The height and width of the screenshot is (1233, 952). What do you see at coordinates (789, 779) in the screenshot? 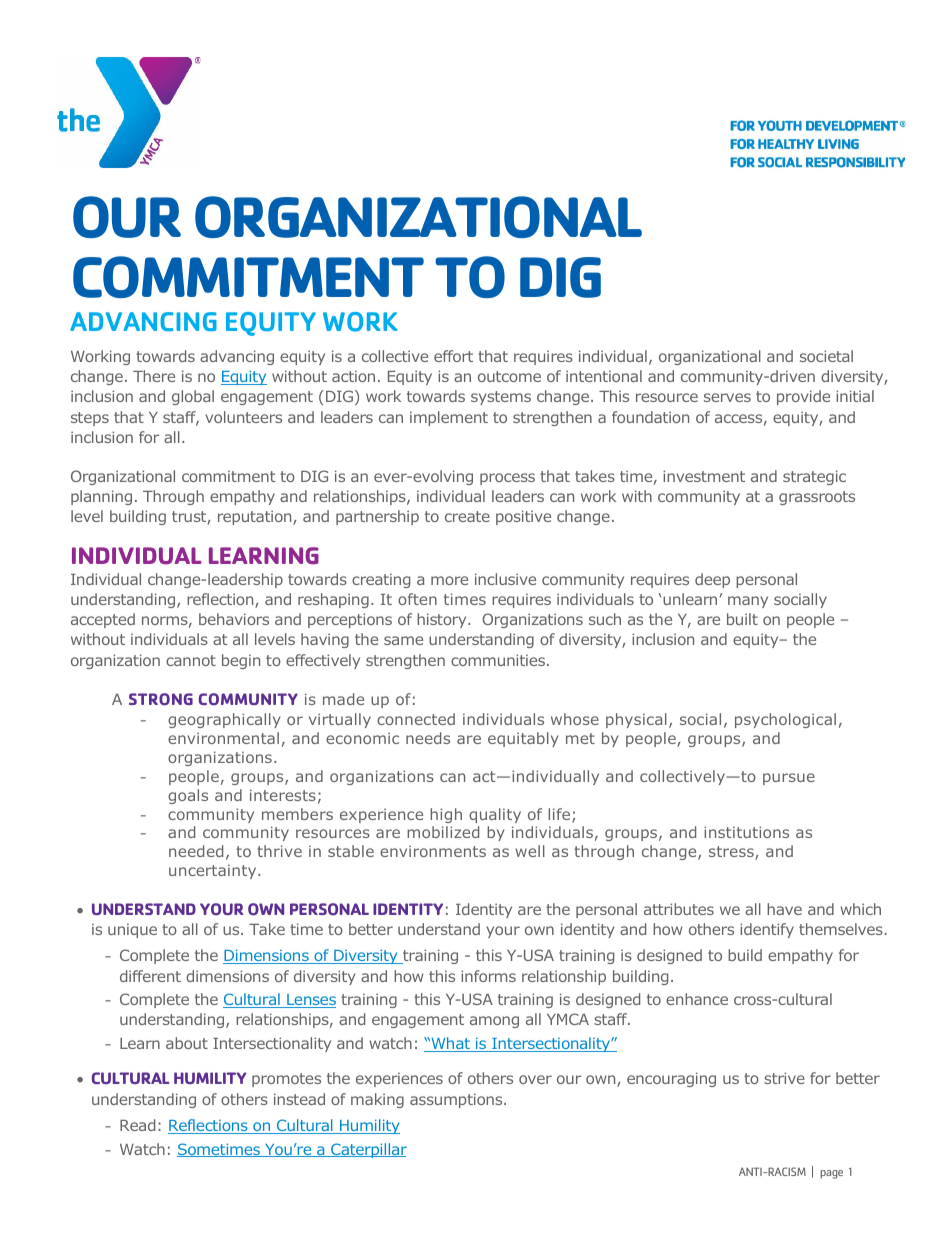
I see `pursue` at bounding box center [789, 779].
